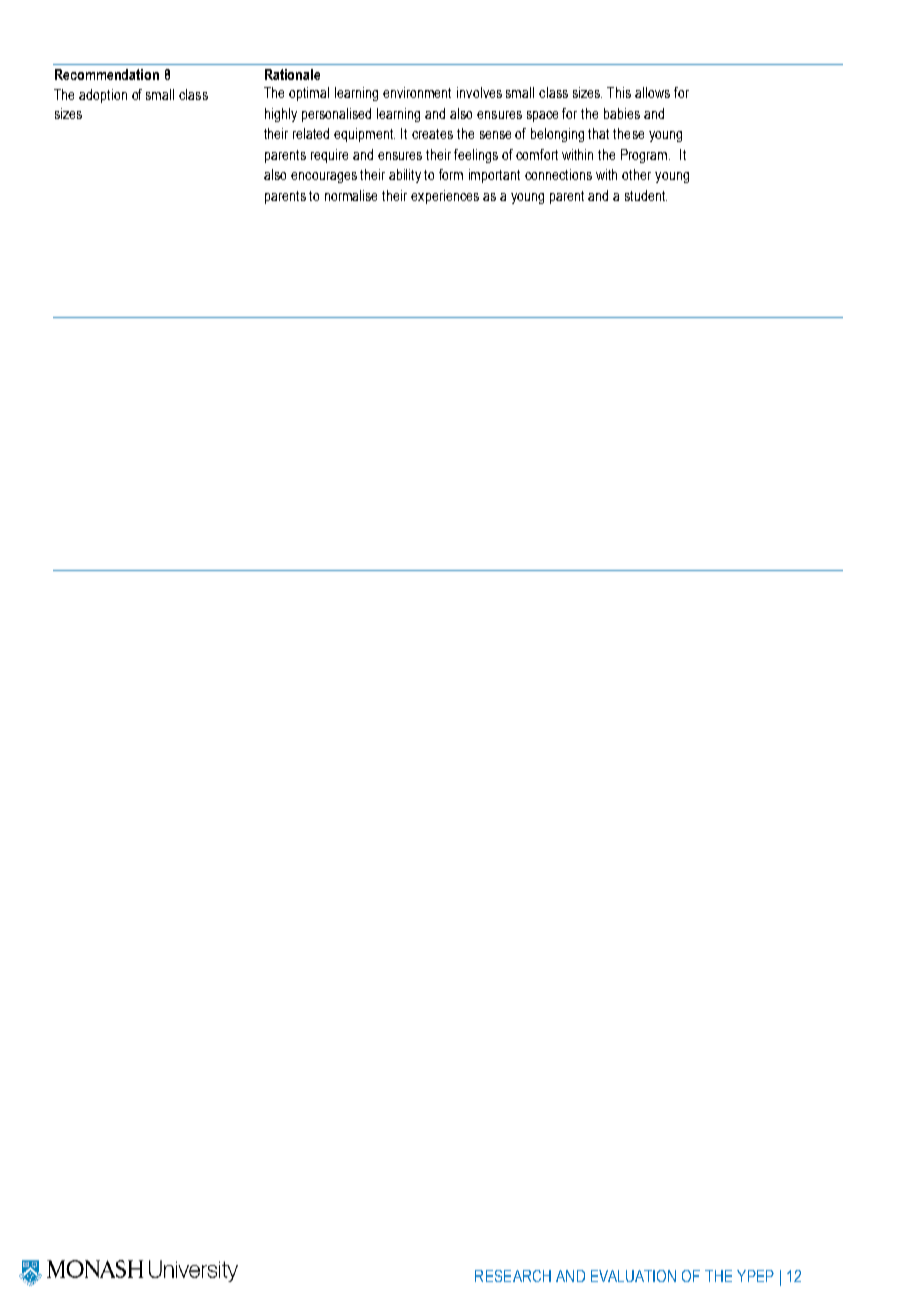 The image size is (924, 1308). Describe the element at coordinates (364, 135) in the screenshot. I see `equipment` at that location.
